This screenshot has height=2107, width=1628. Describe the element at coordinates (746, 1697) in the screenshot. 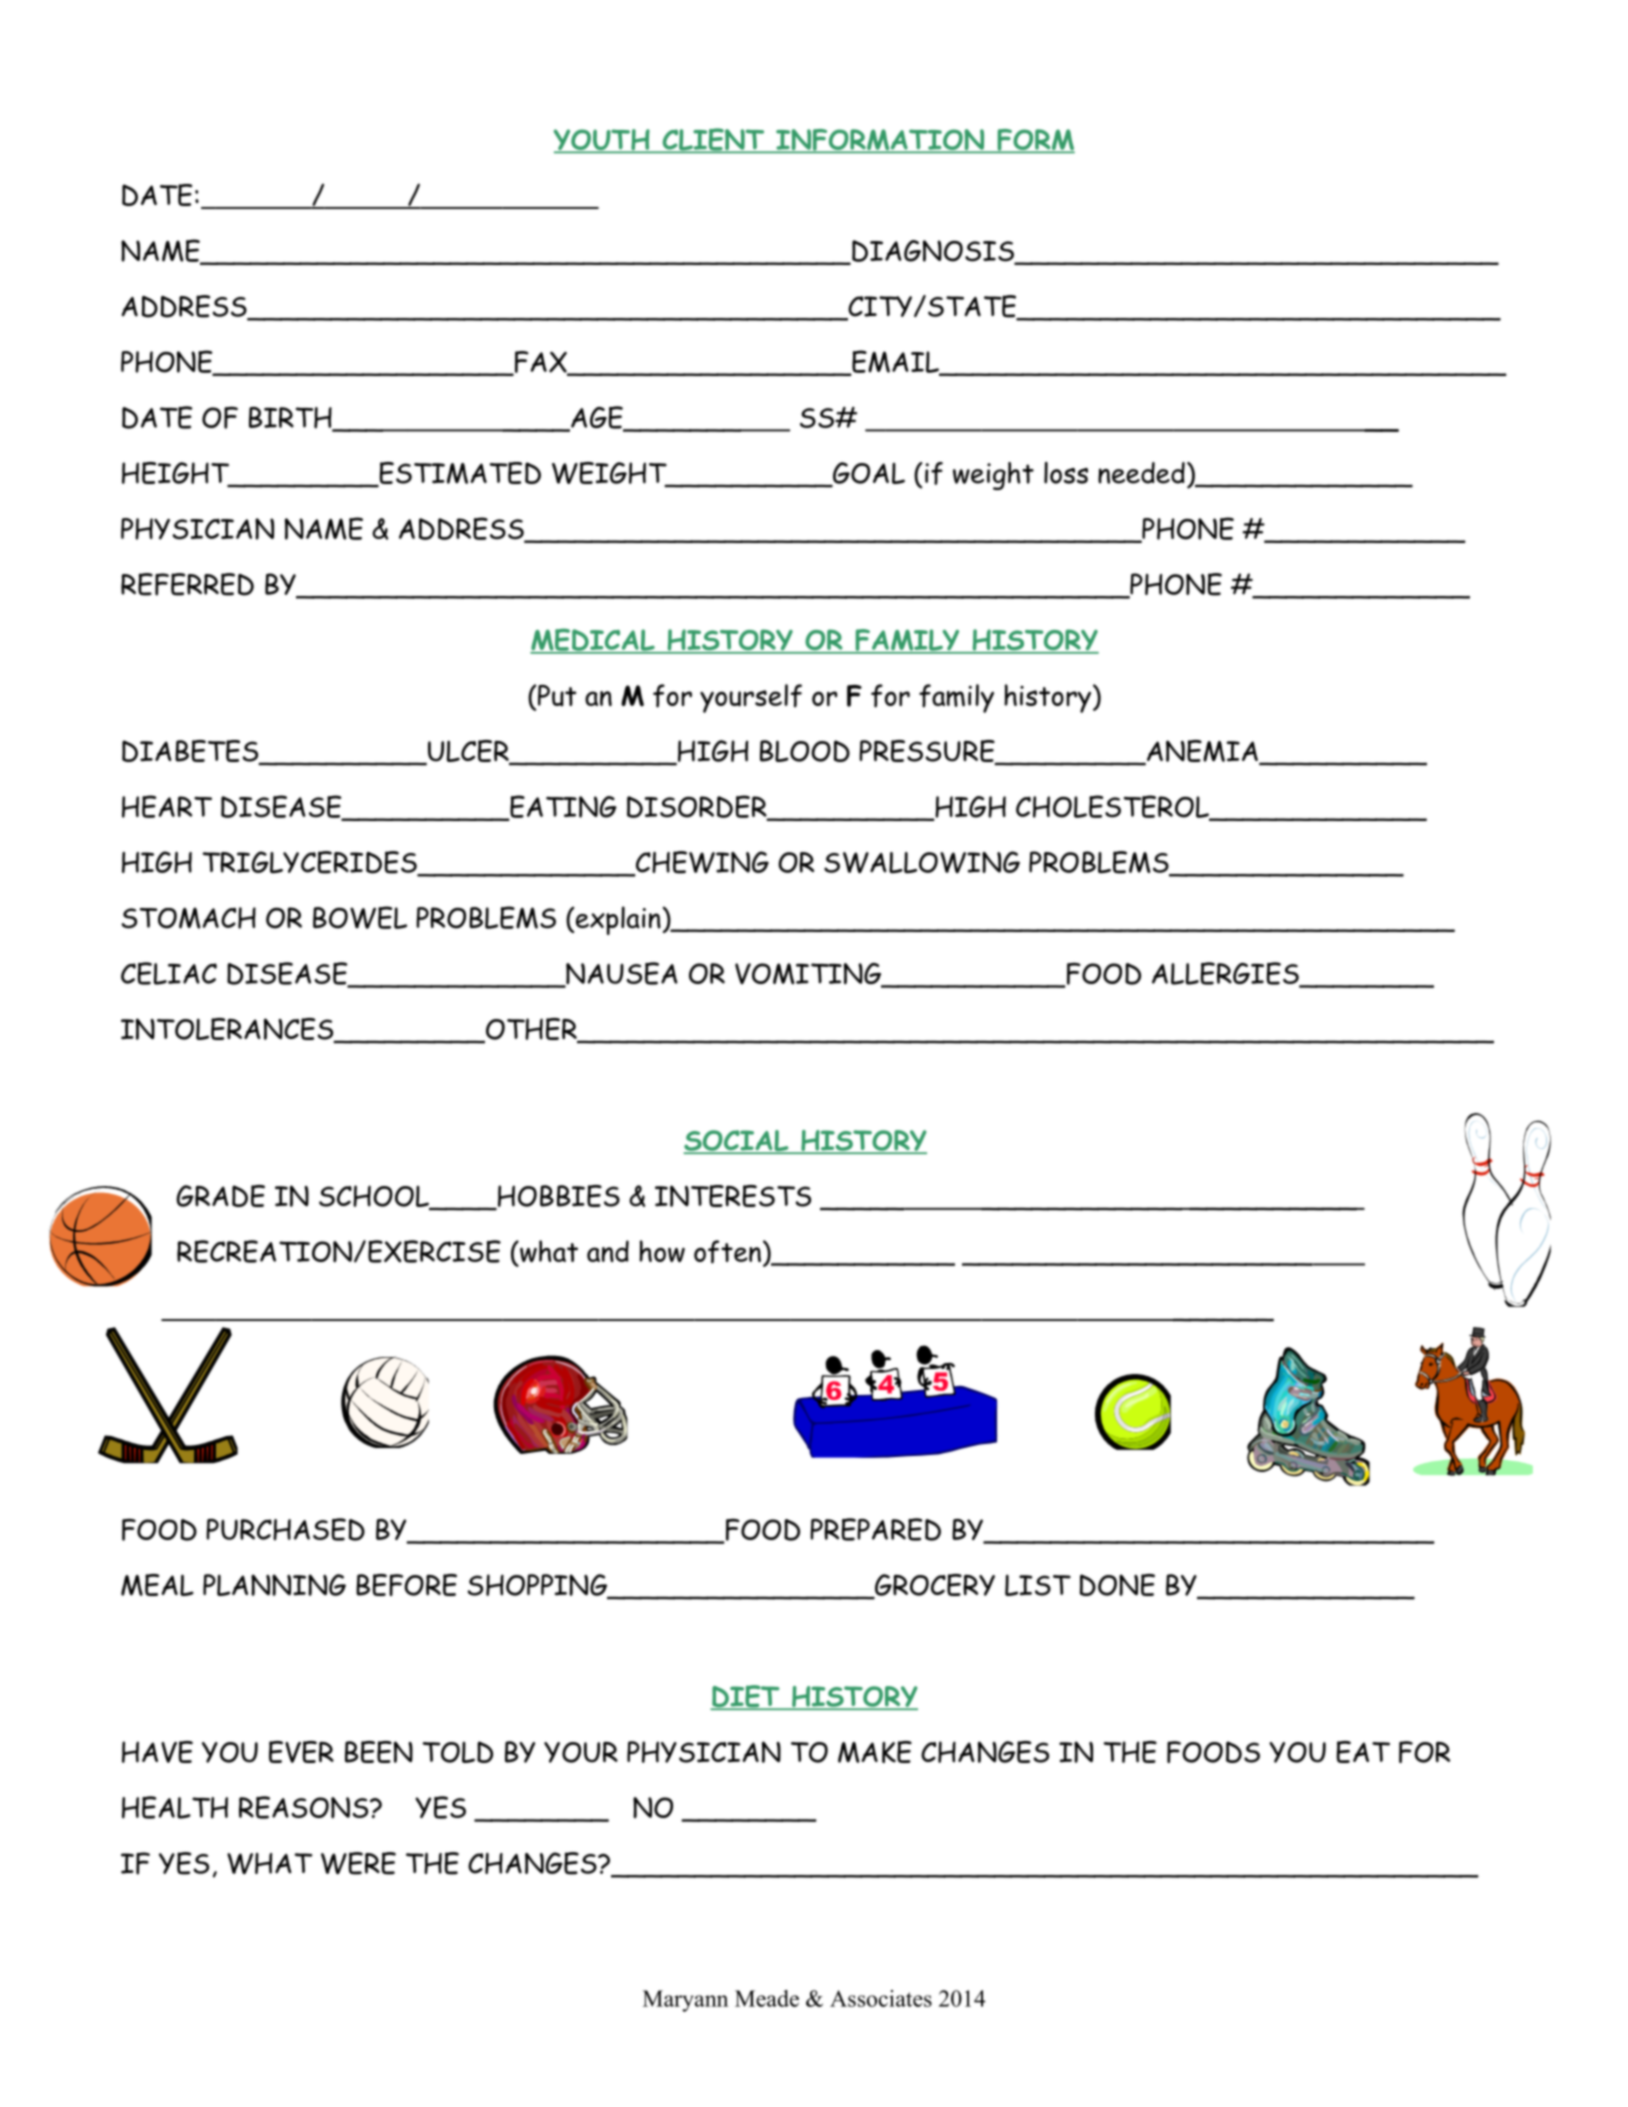

I see `DIET` at that location.
